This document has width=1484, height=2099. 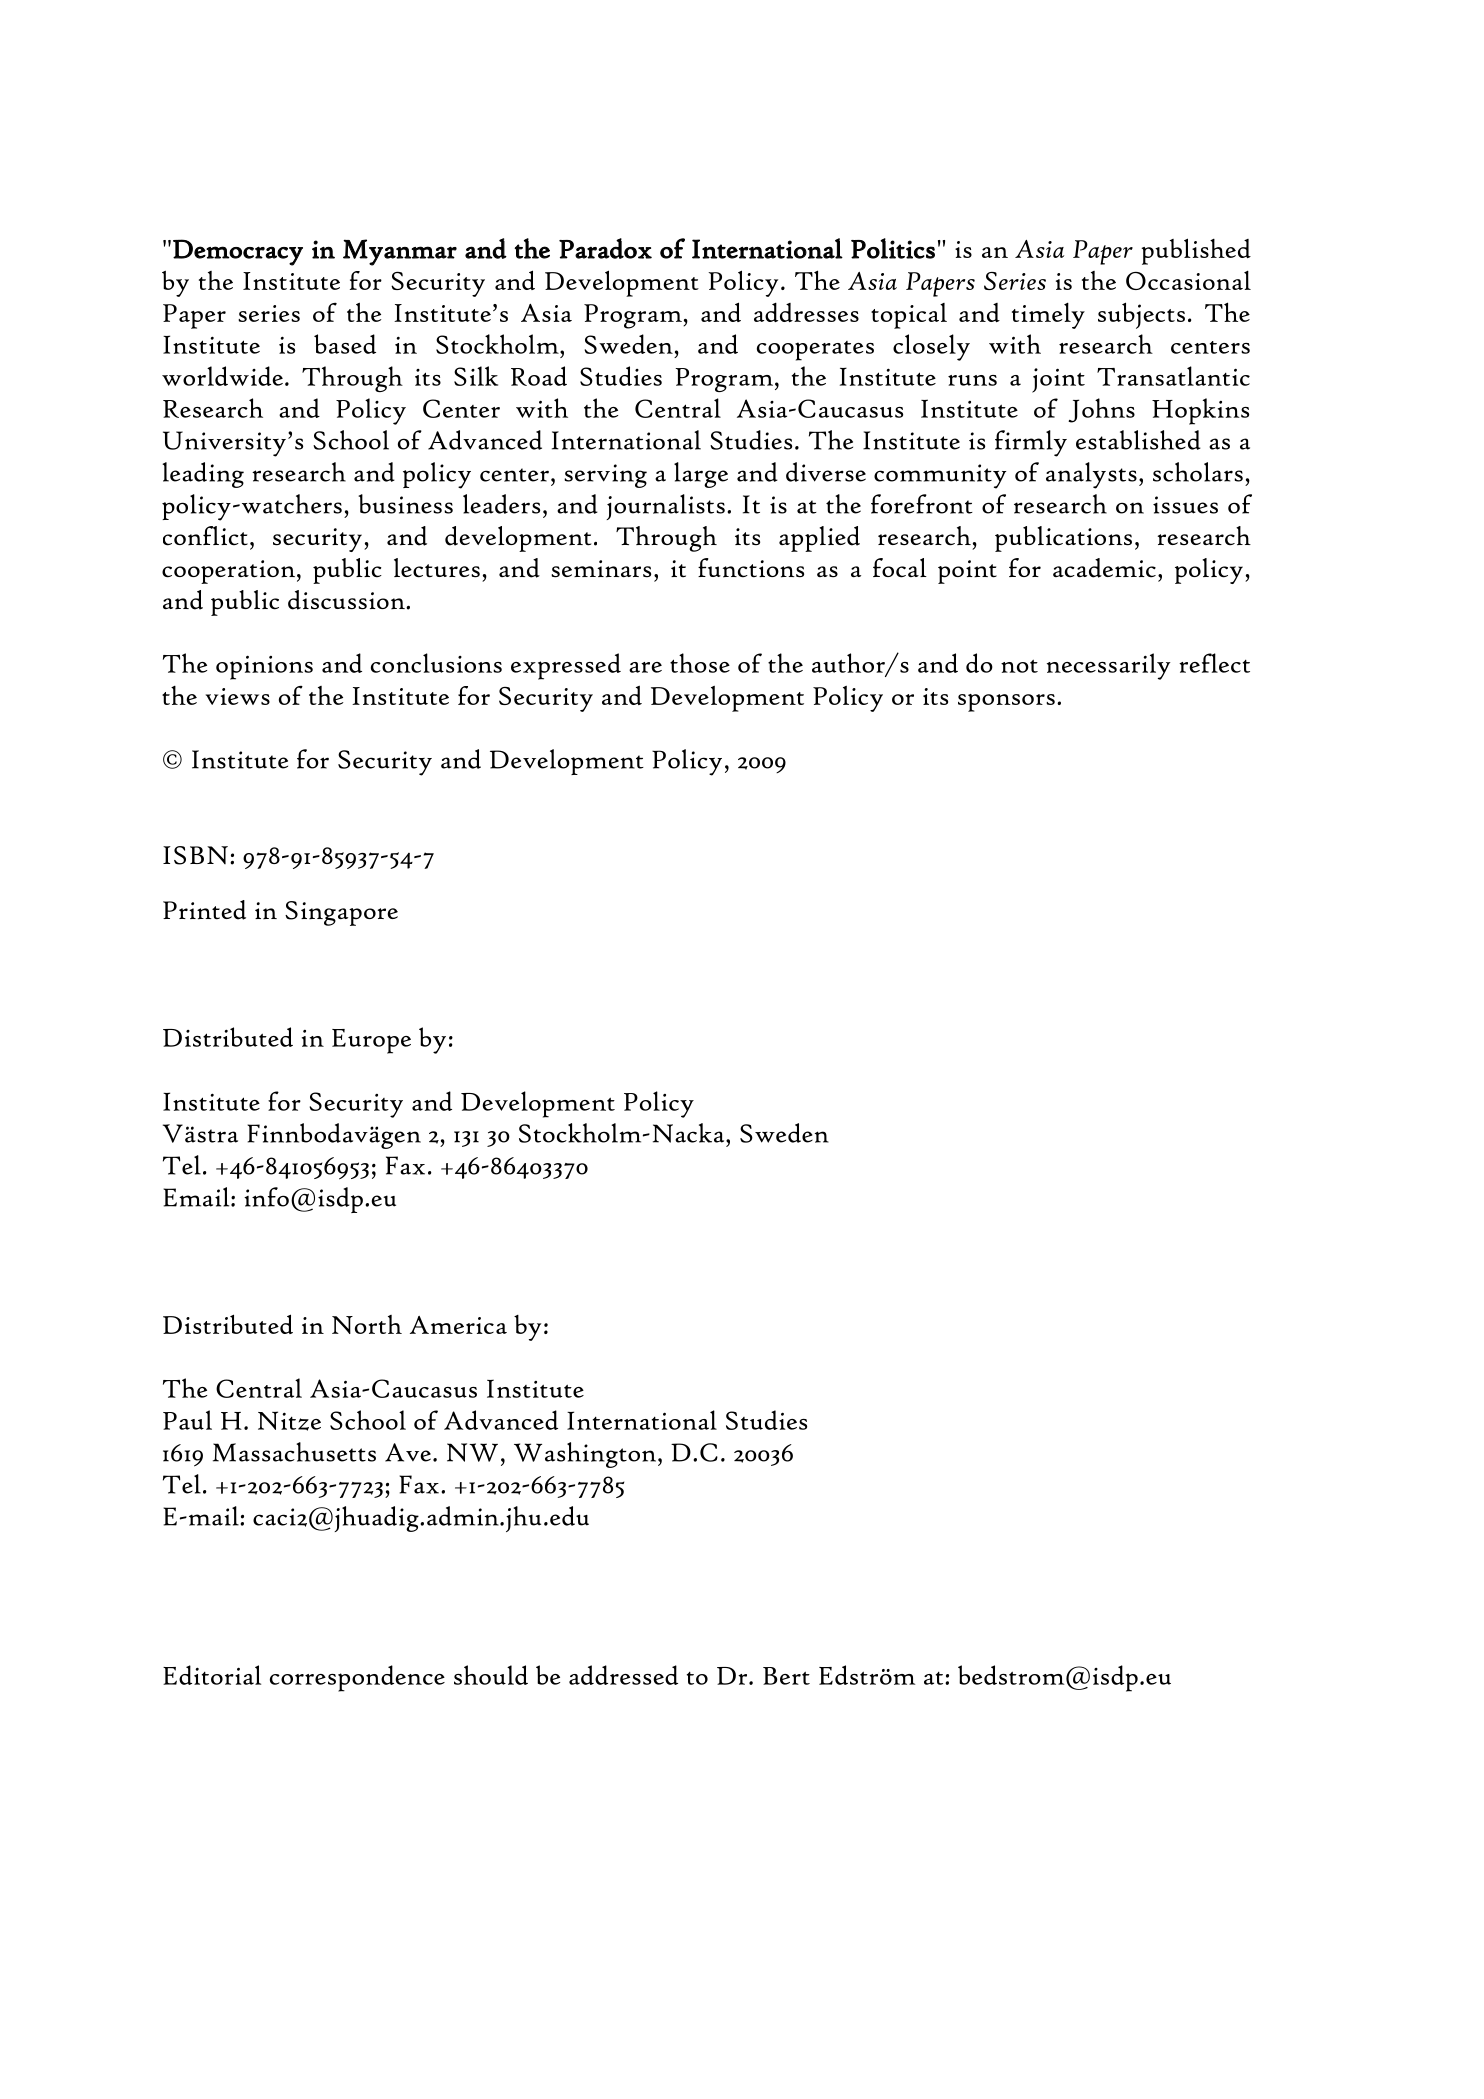 I want to click on timely, so click(x=1048, y=315).
